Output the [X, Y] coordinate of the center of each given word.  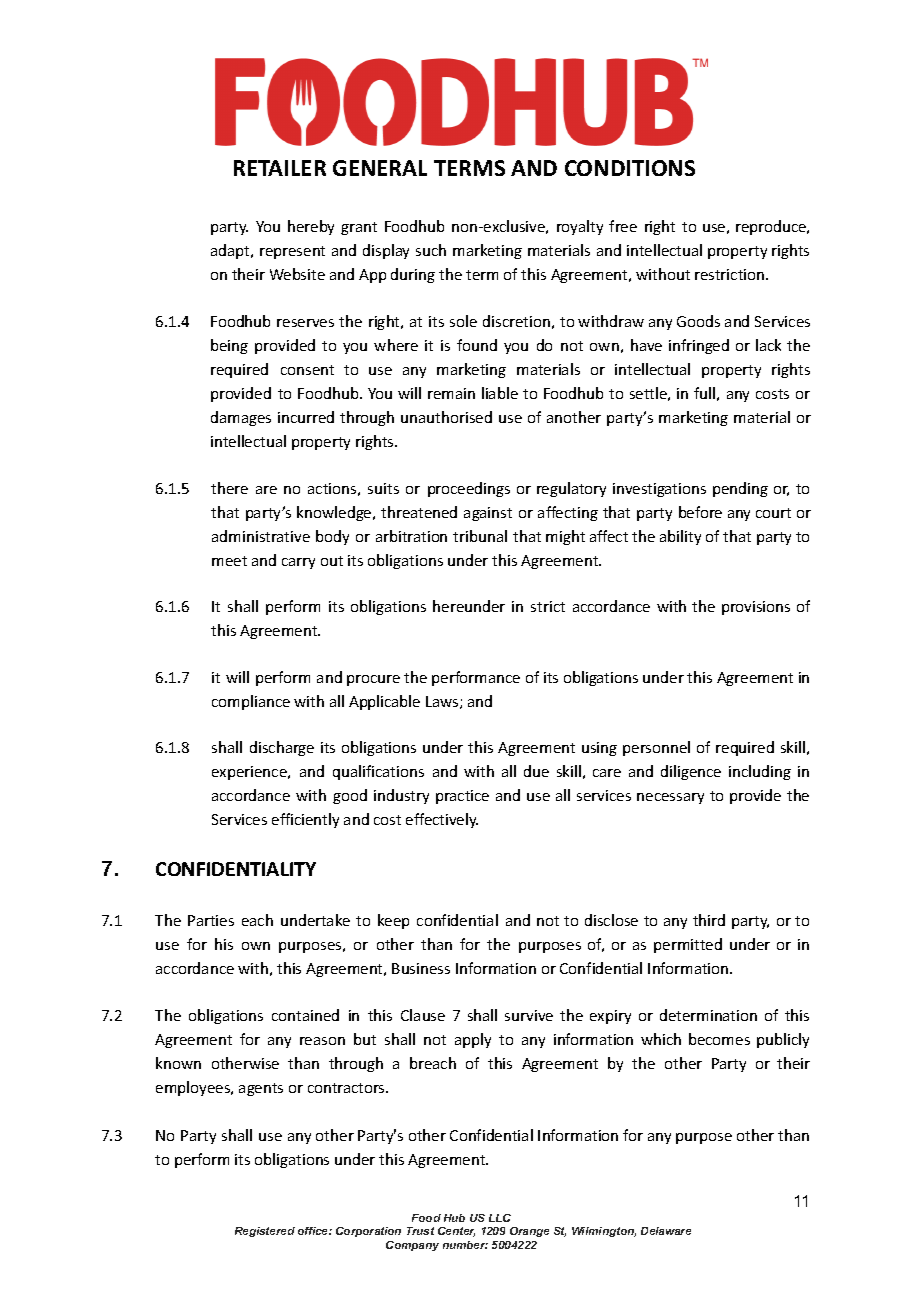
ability [680, 537]
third [709, 920]
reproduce [772, 227]
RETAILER [280, 168]
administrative [261, 536]
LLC [500, 1218]
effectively [442, 820]
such [431, 250]
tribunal [480, 536]
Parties [211, 920]
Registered [265, 1232]
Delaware [666, 1231]
